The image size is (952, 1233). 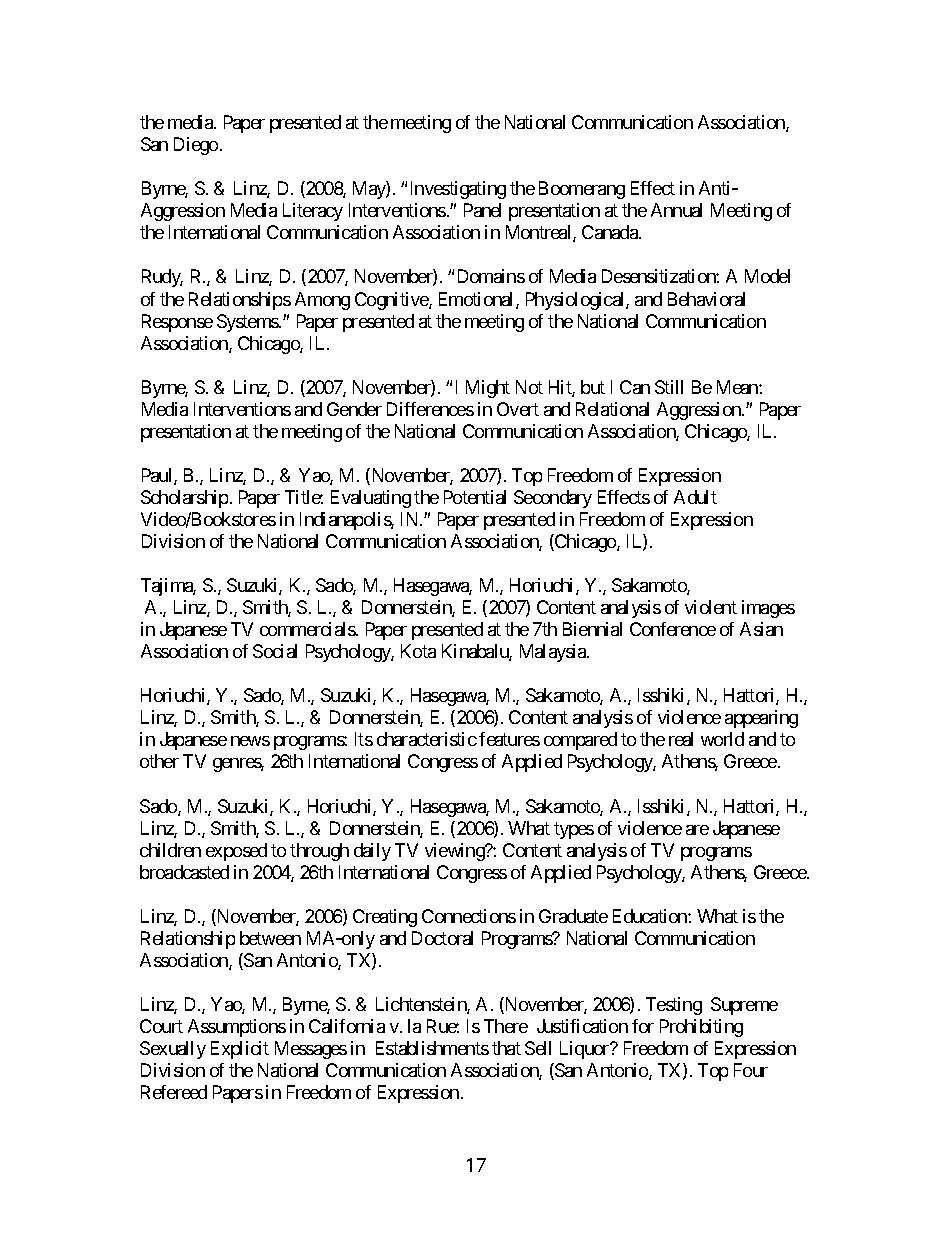 I want to click on Scholarship, so click(x=184, y=499).
